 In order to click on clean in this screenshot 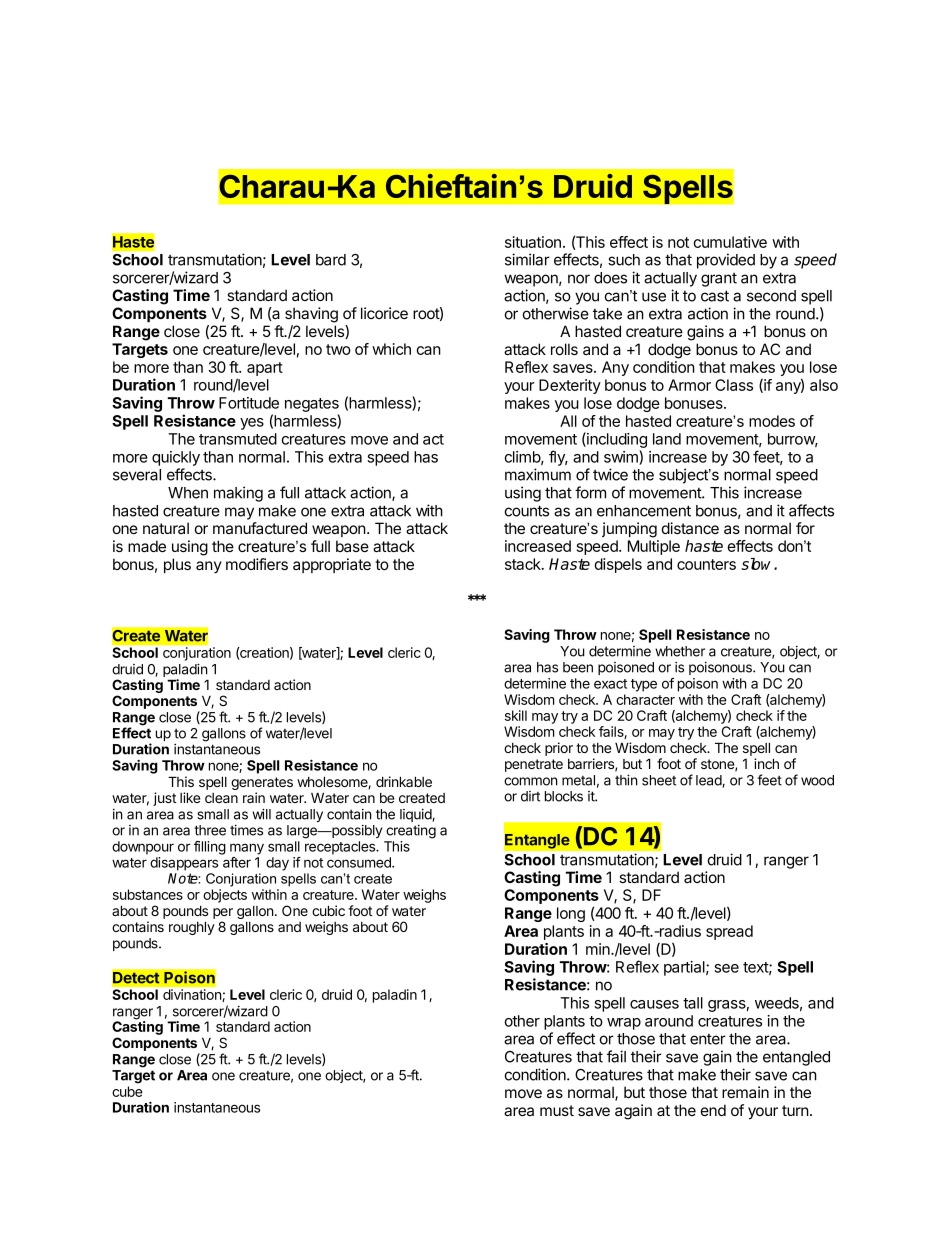, I will do `click(221, 798)`.
